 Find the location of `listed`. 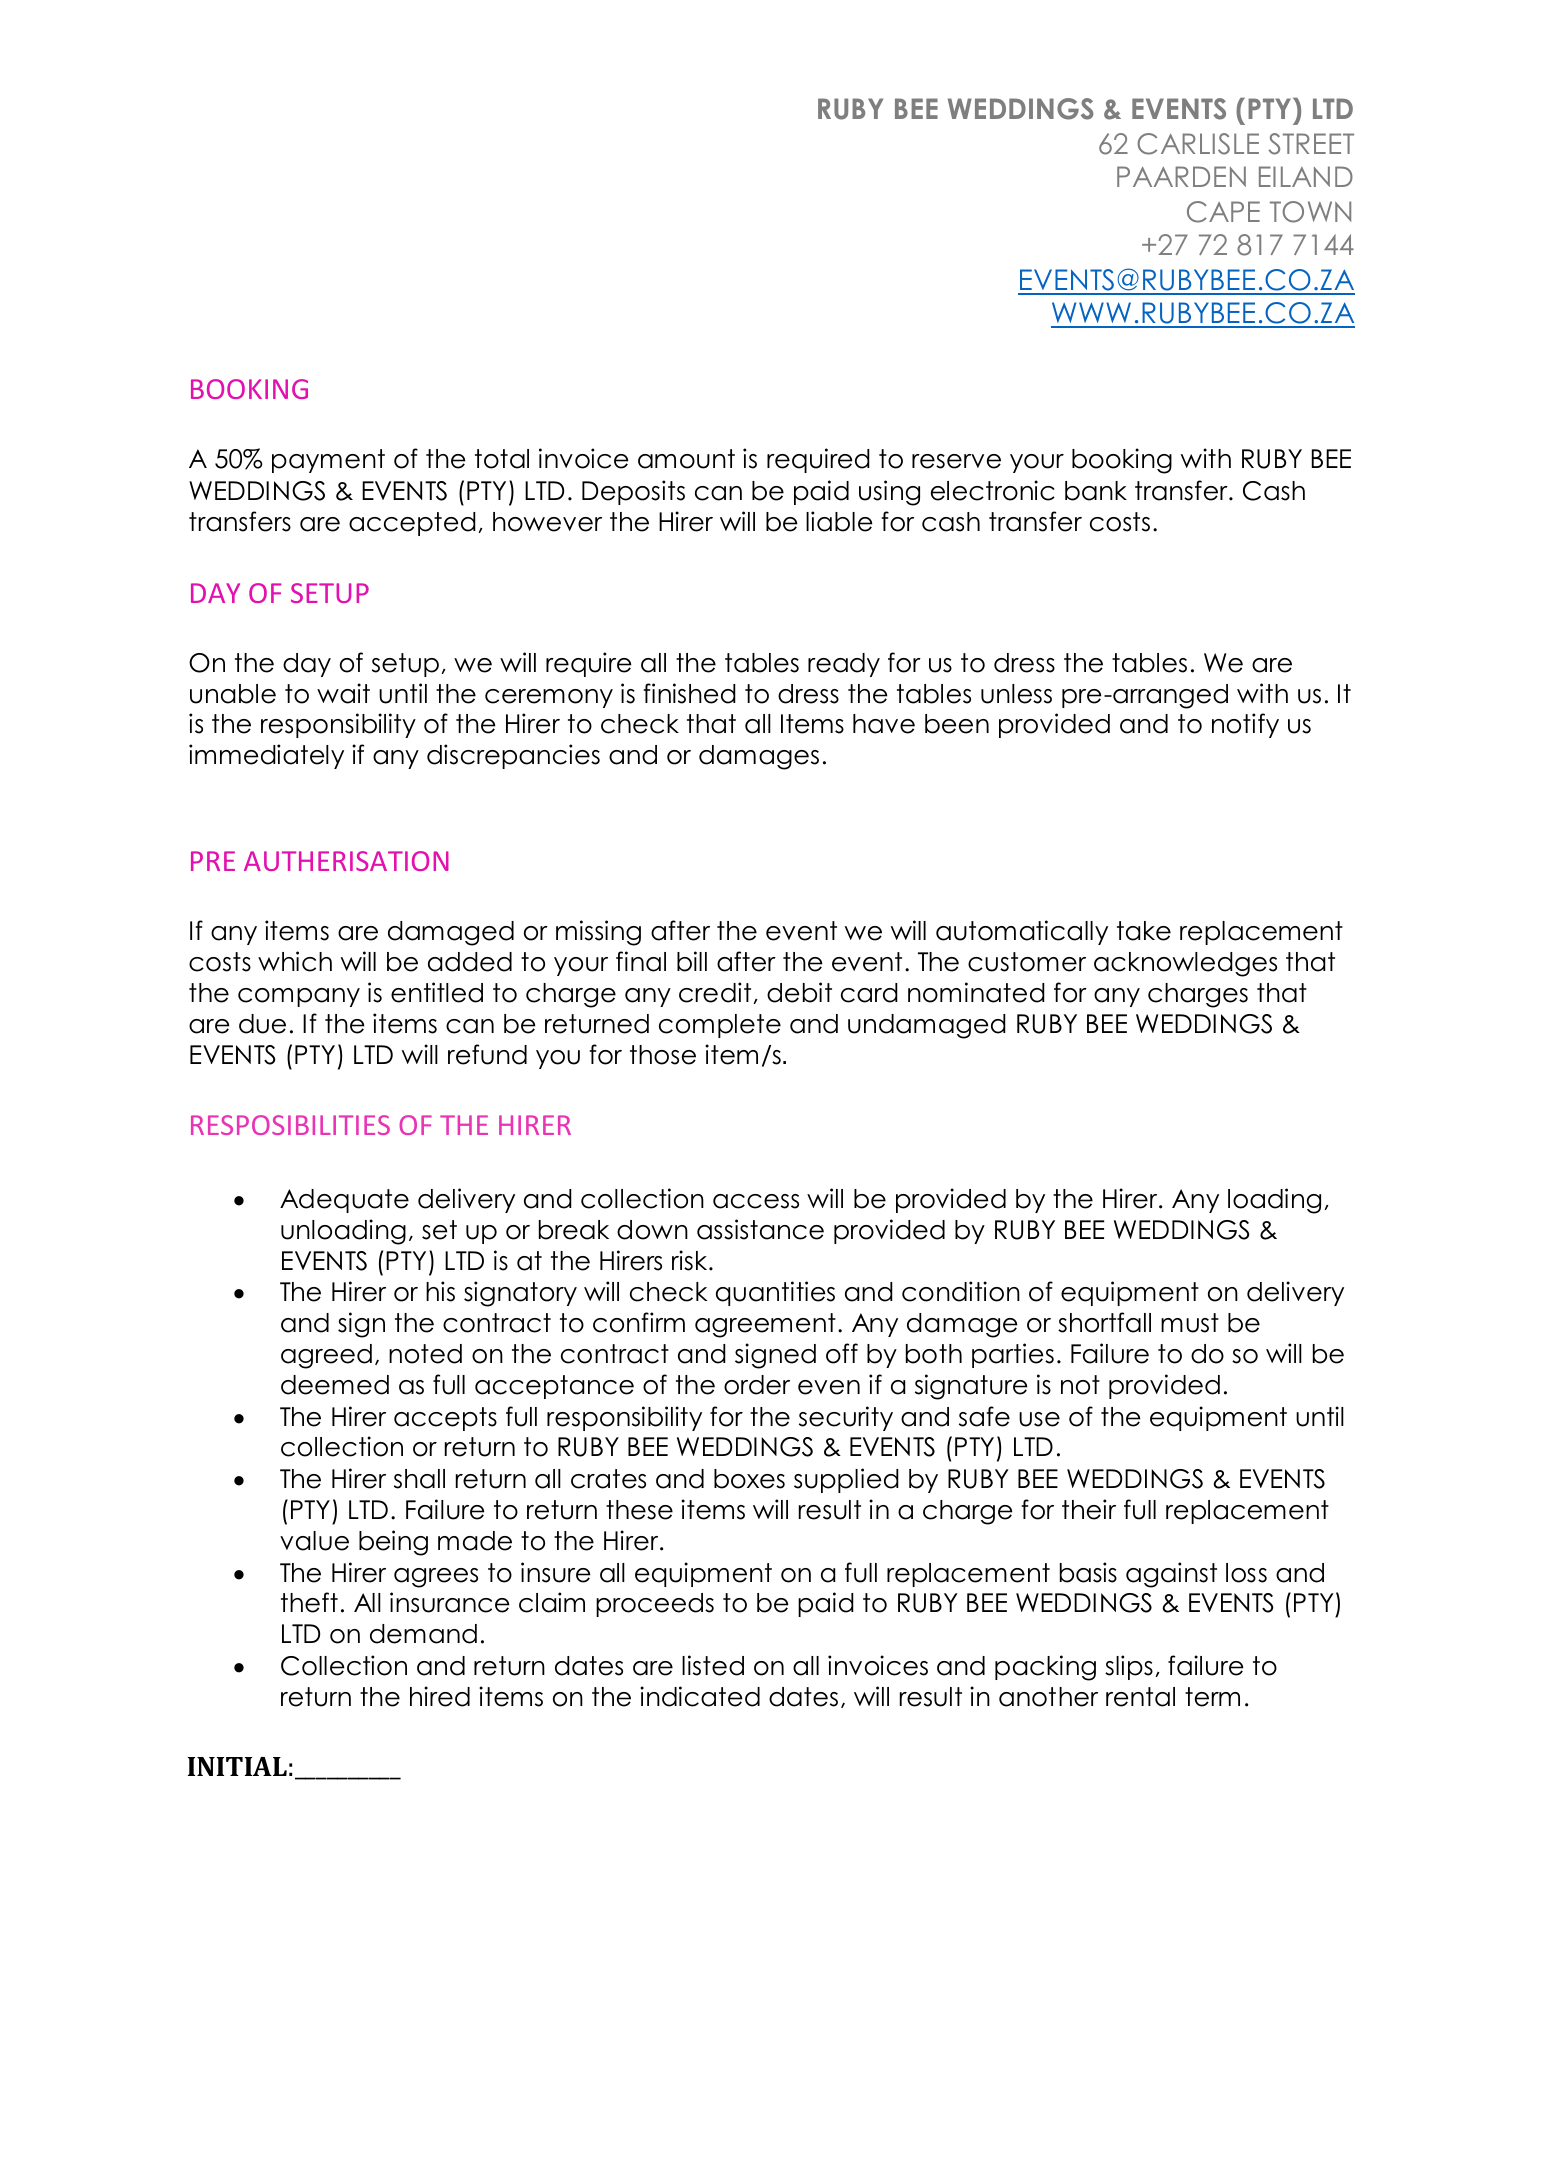

listed is located at coordinates (713, 1665).
